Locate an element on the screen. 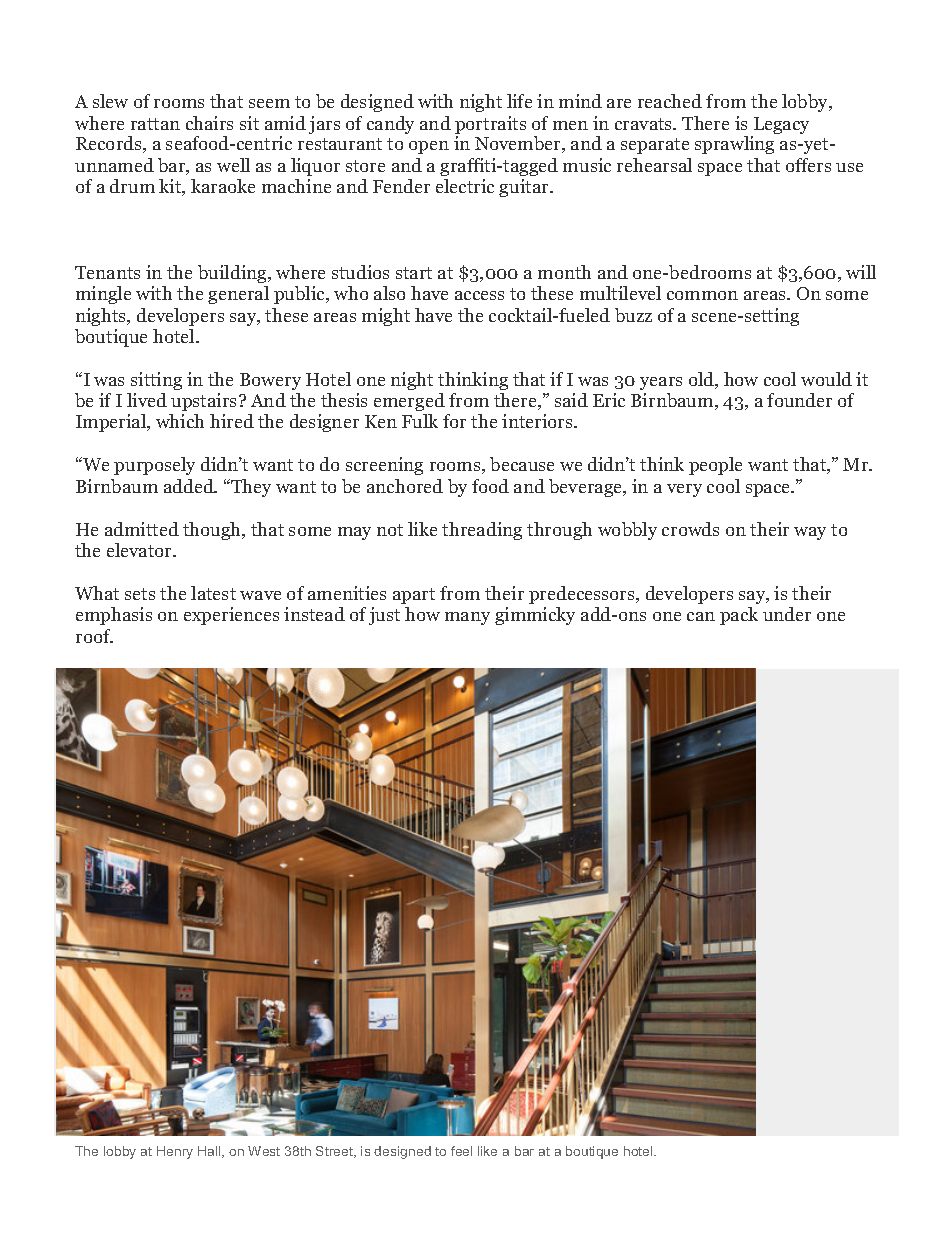 The image size is (952, 1233). chairs is located at coordinates (209, 123).
